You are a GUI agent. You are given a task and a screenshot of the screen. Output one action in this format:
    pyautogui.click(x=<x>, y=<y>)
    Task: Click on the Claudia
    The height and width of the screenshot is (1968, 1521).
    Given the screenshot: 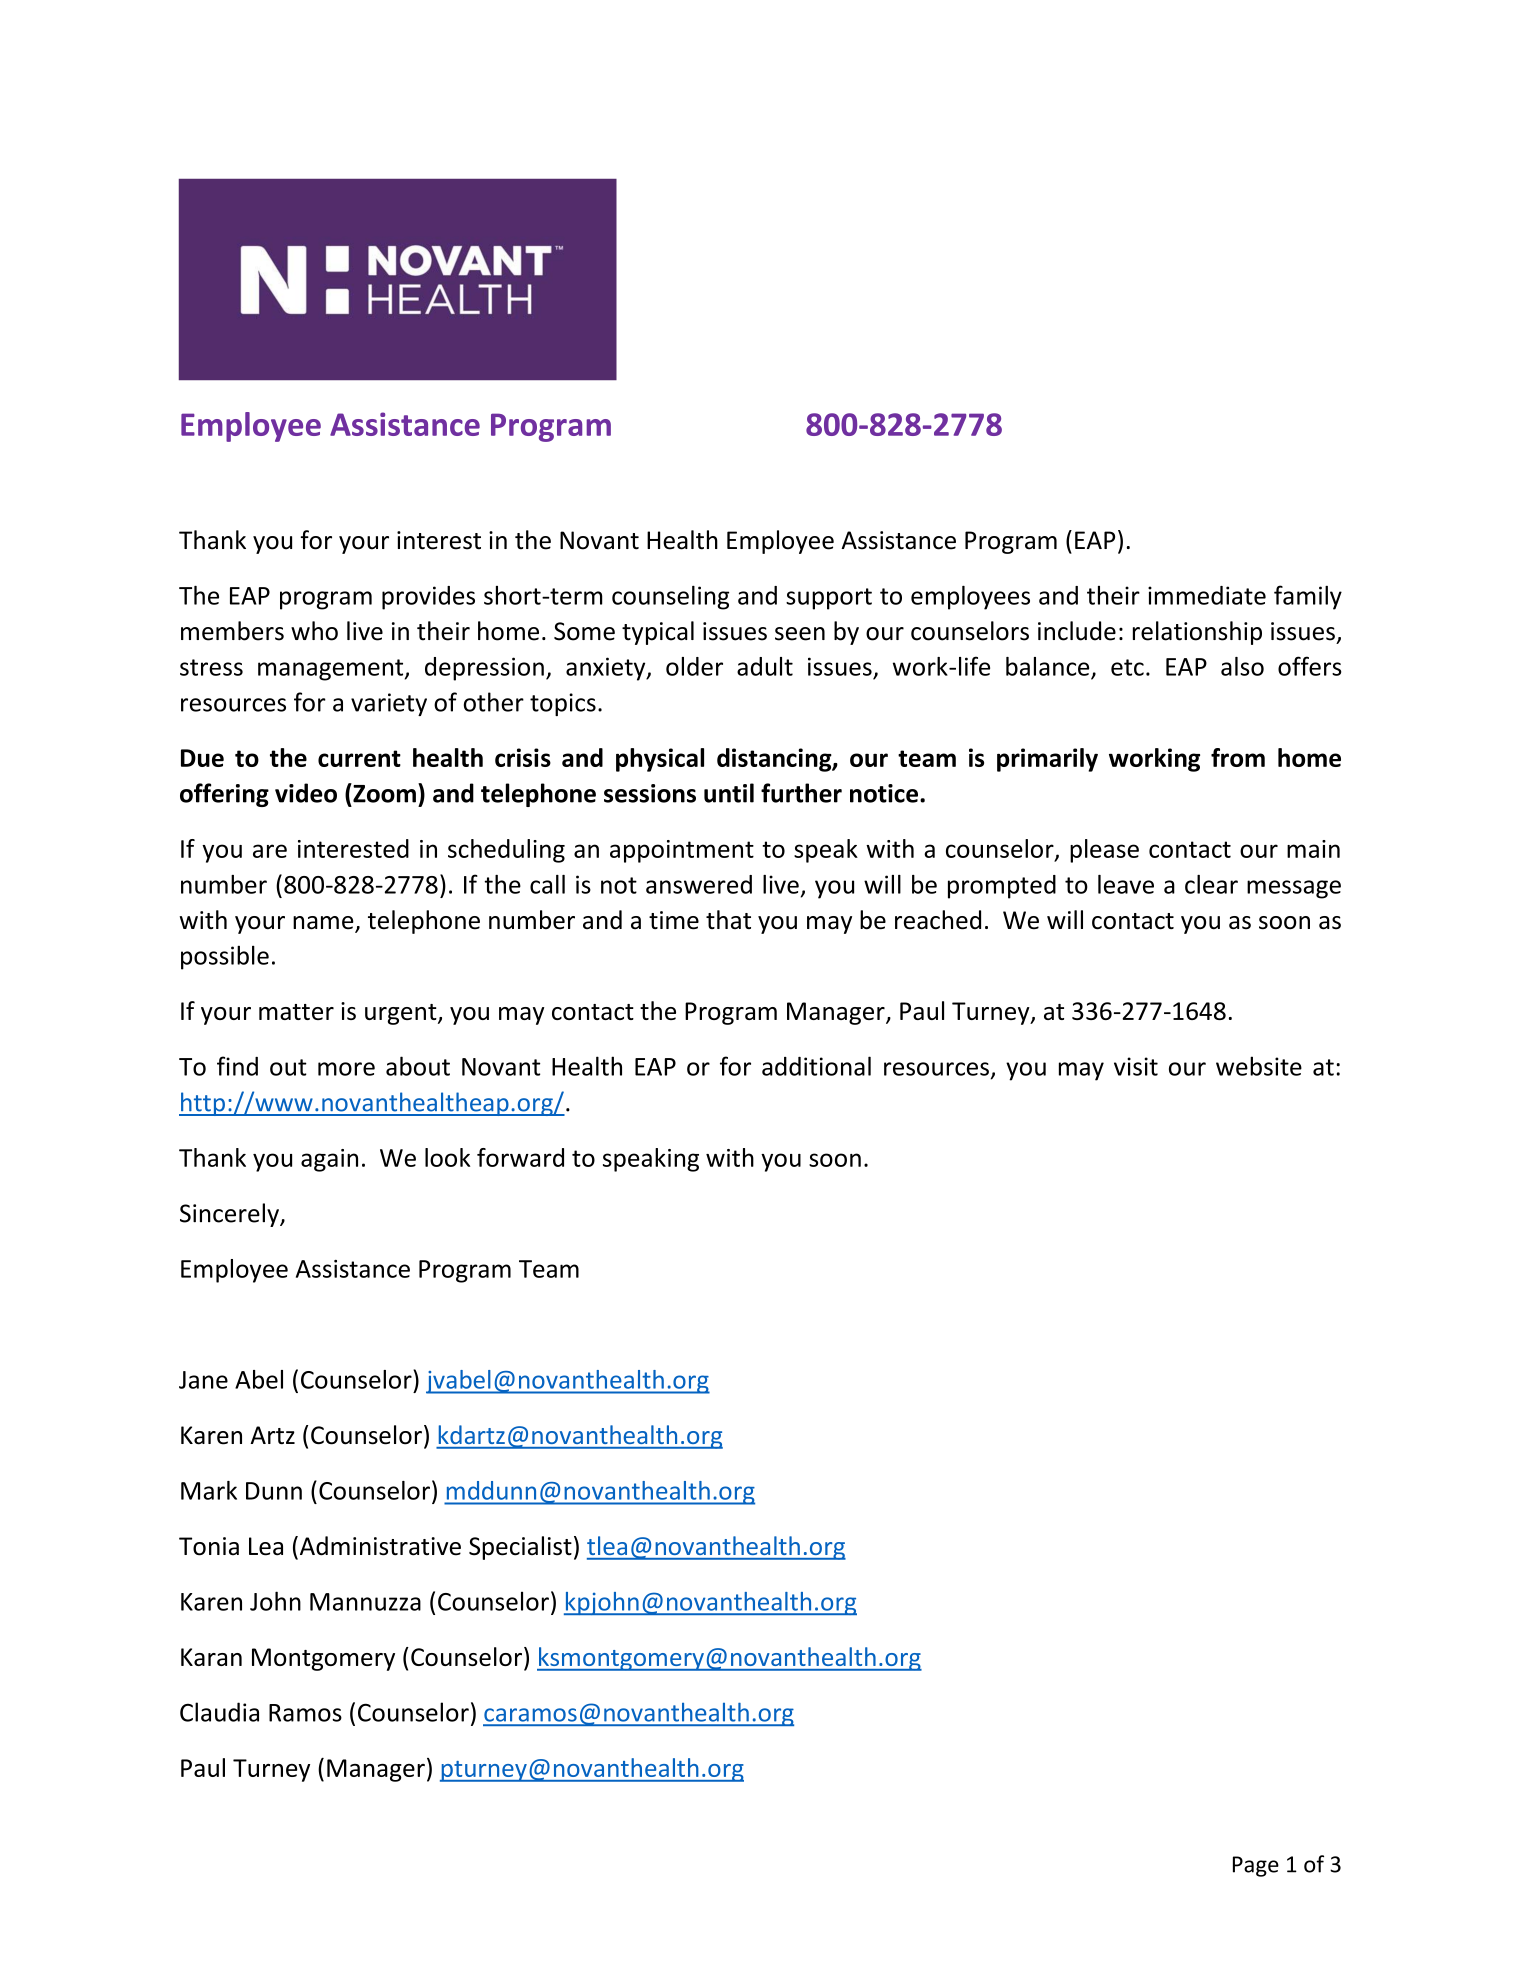 What is the action you would take?
    pyautogui.click(x=219, y=1712)
